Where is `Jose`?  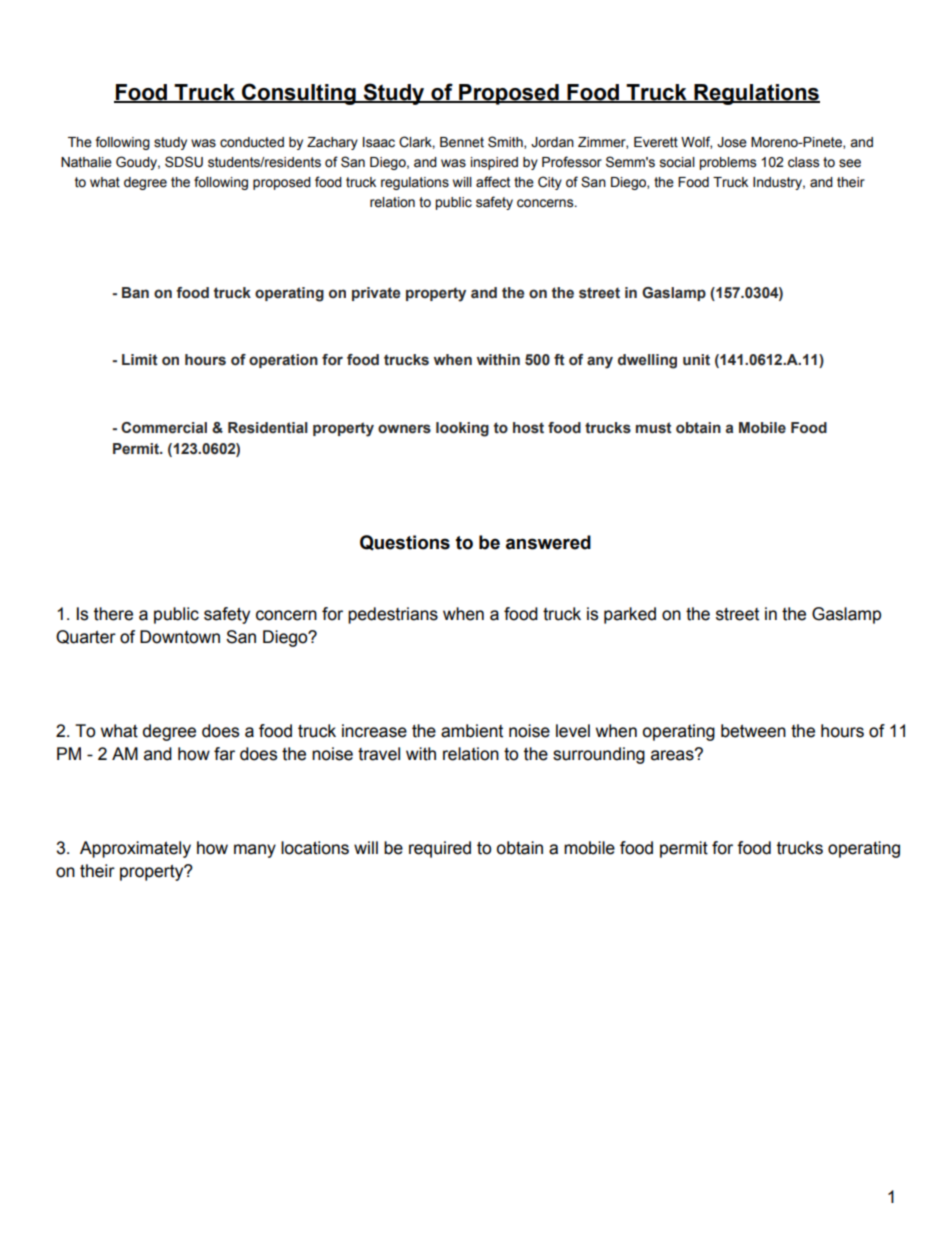 Jose is located at coordinates (732, 142).
